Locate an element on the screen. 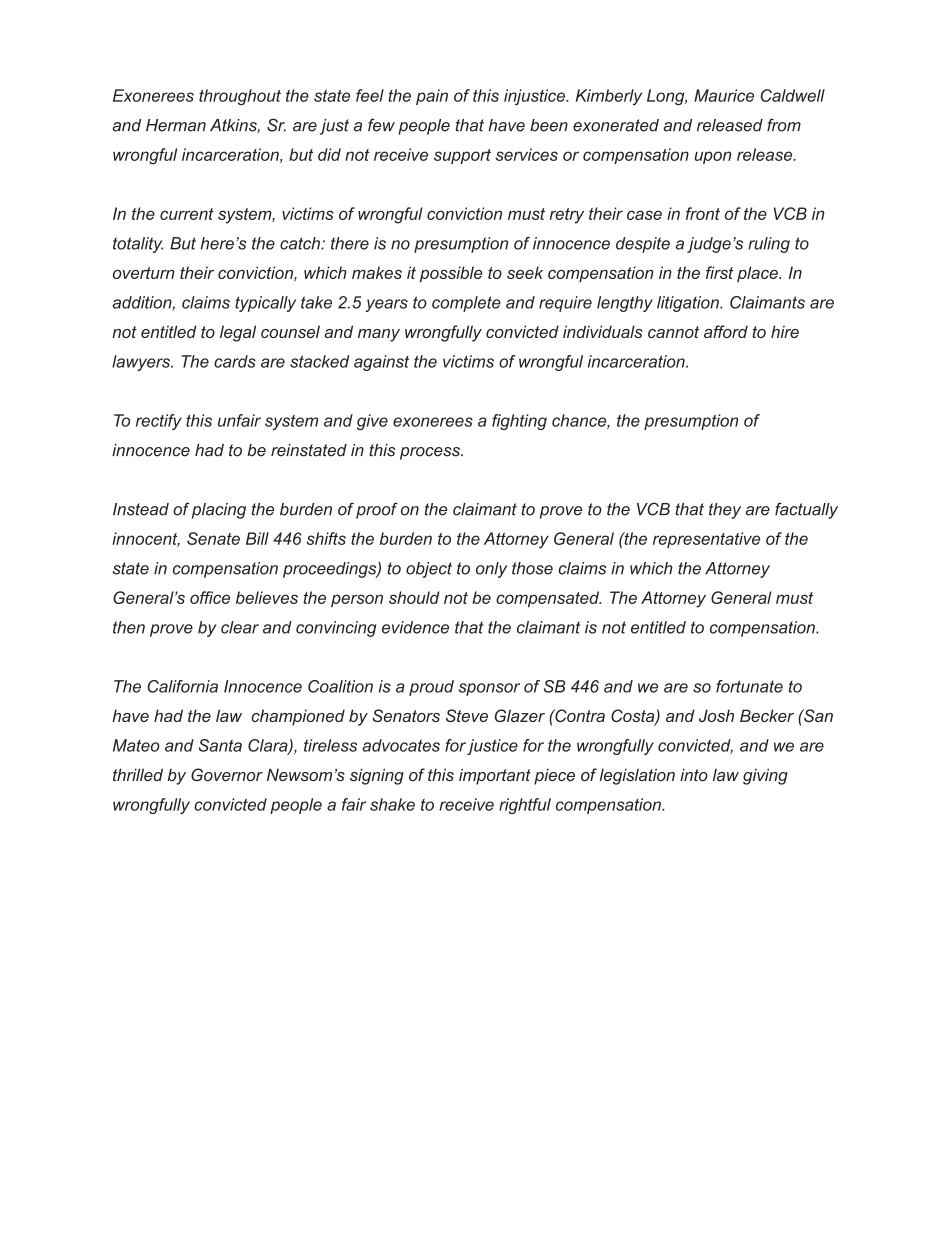 The height and width of the screenshot is (1233, 952). afford is located at coordinates (726, 331).
